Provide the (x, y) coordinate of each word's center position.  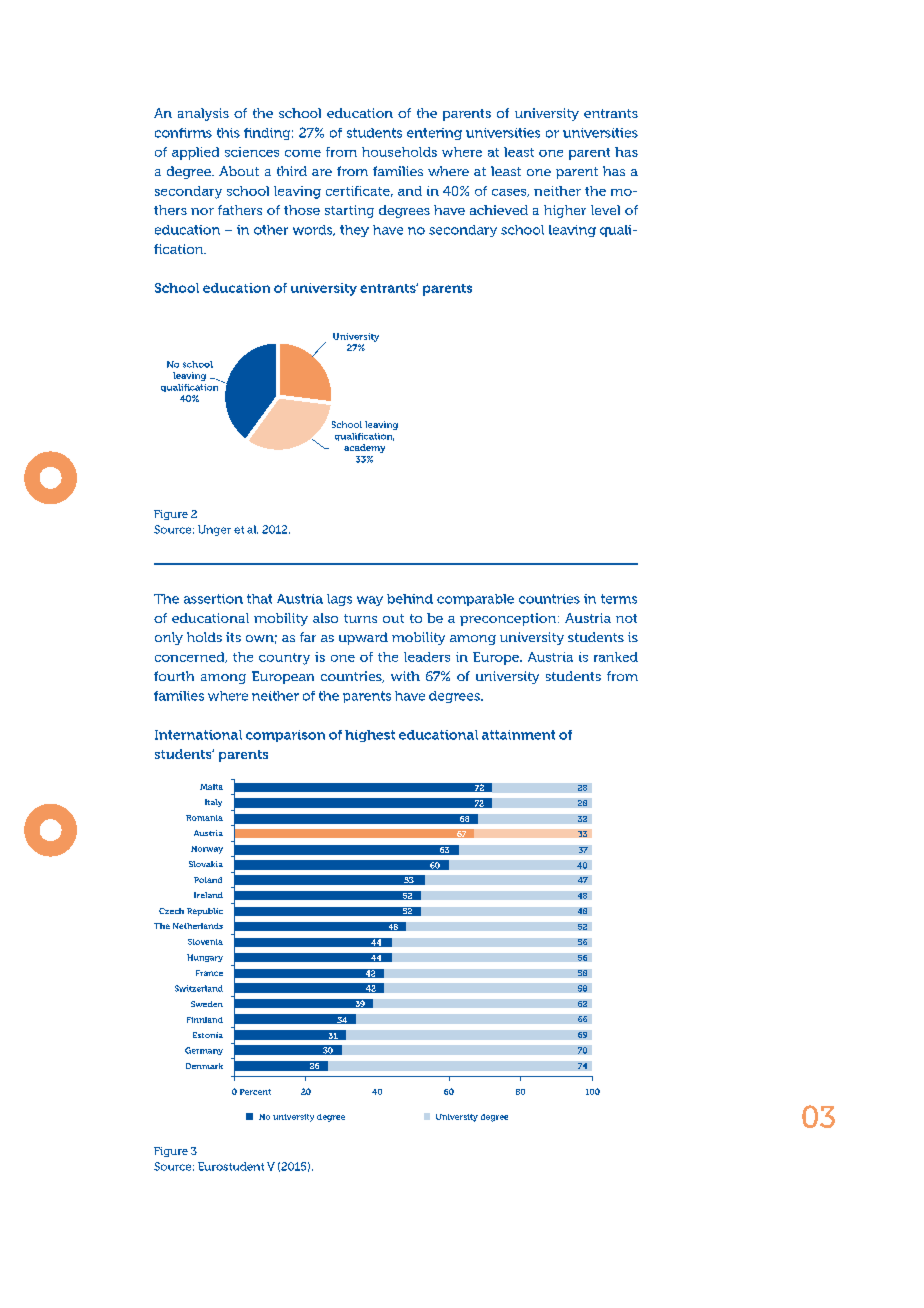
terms (619, 599)
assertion (213, 599)
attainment (518, 735)
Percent (255, 1092)
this (228, 133)
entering (434, 134)
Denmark (204, 1066)
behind (410, 599)
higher (565, 211)
